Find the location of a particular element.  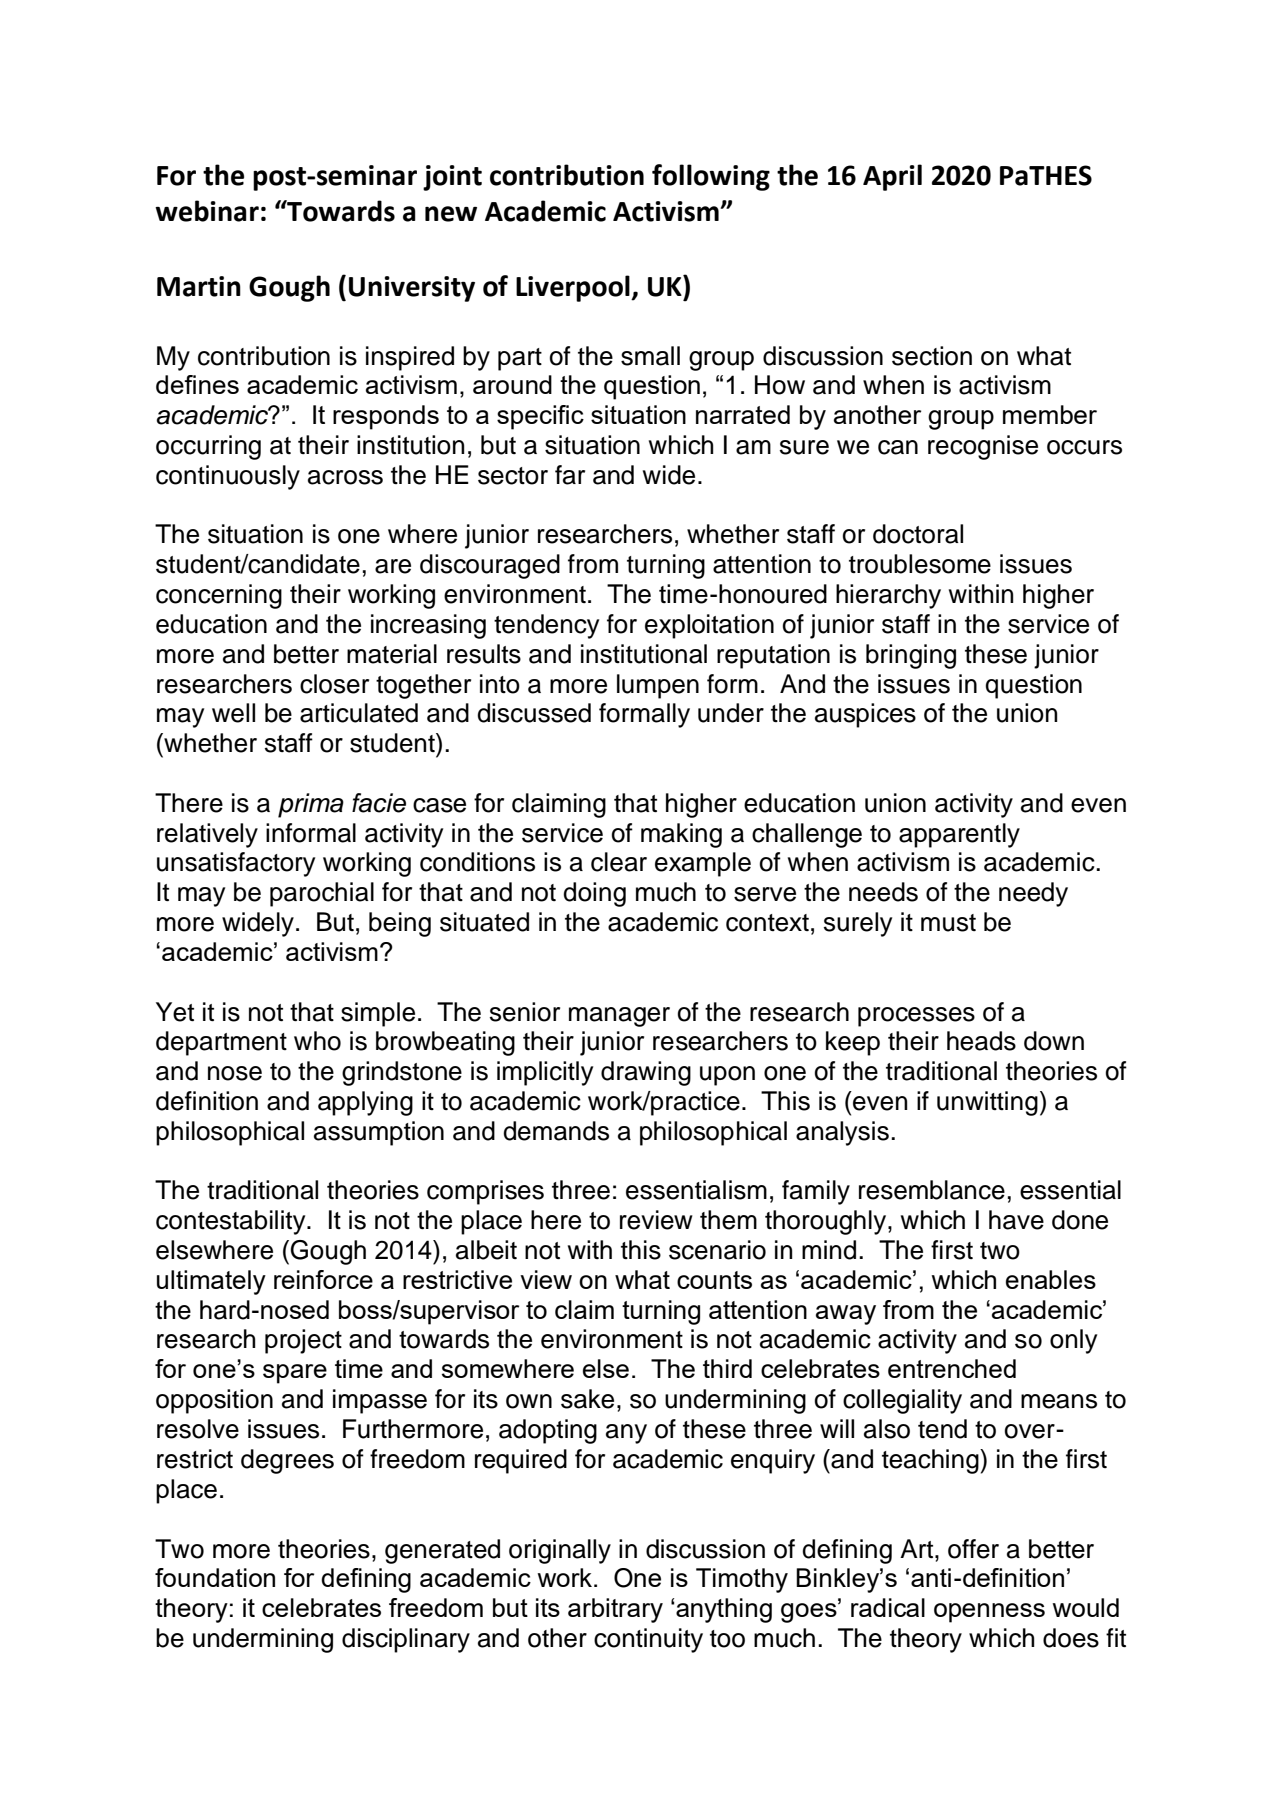

needy is located at coordinates (1033, 894).
